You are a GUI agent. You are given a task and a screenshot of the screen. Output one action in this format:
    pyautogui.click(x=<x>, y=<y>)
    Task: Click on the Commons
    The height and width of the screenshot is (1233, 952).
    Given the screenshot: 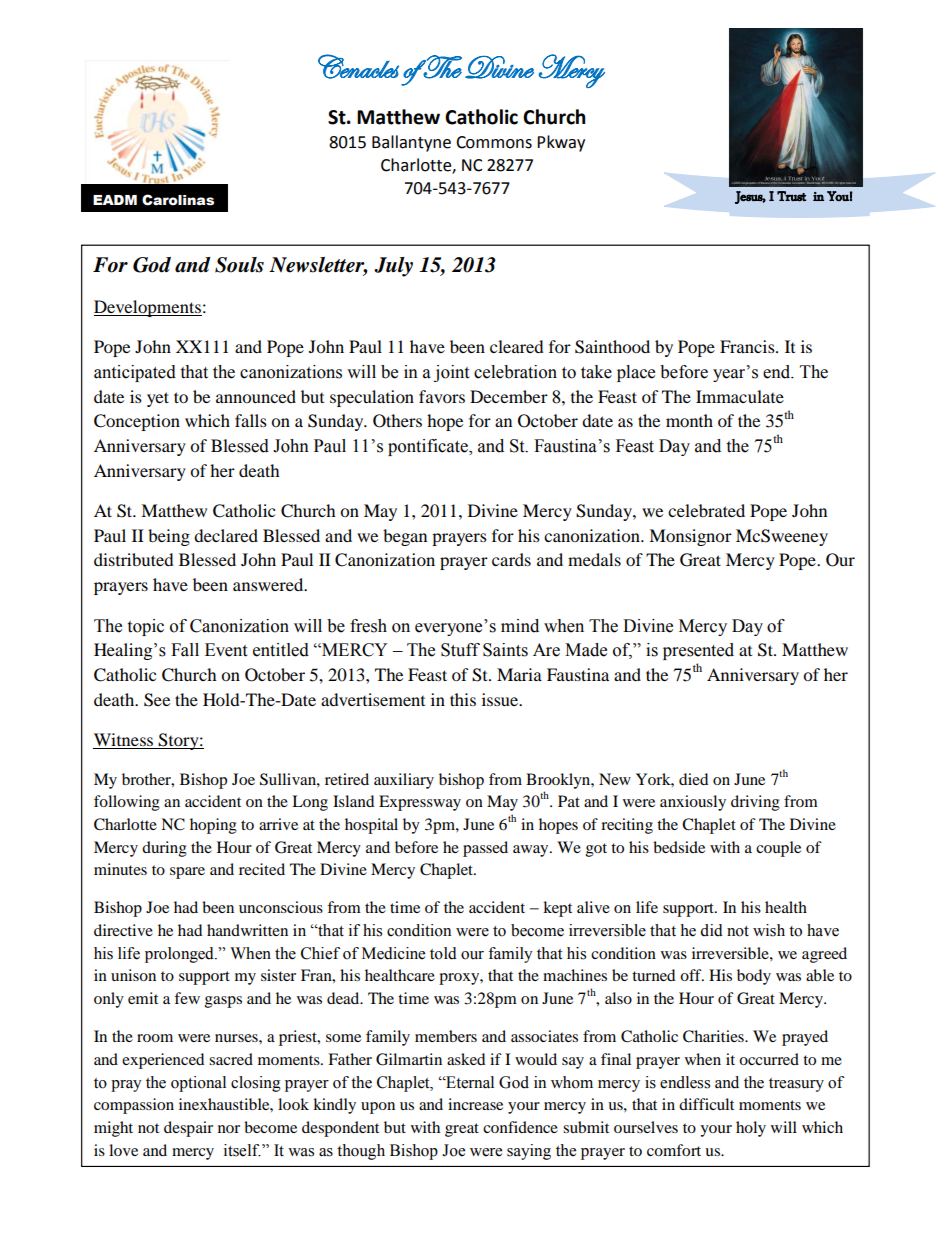 What is the action you would take?
    pyautogui.click(x=494, y=142)
